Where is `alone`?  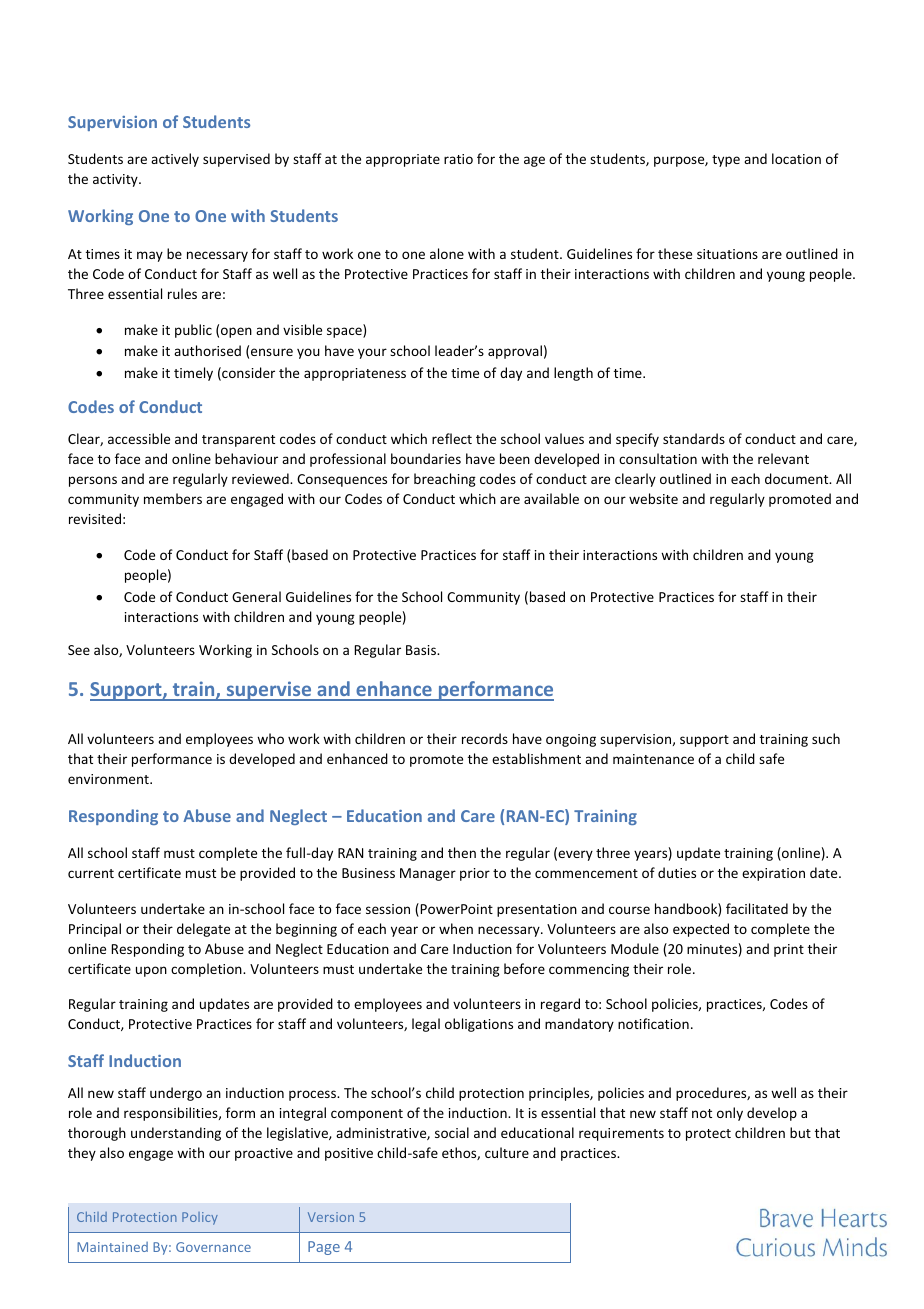 alone is located at coordinates (447, 253).
